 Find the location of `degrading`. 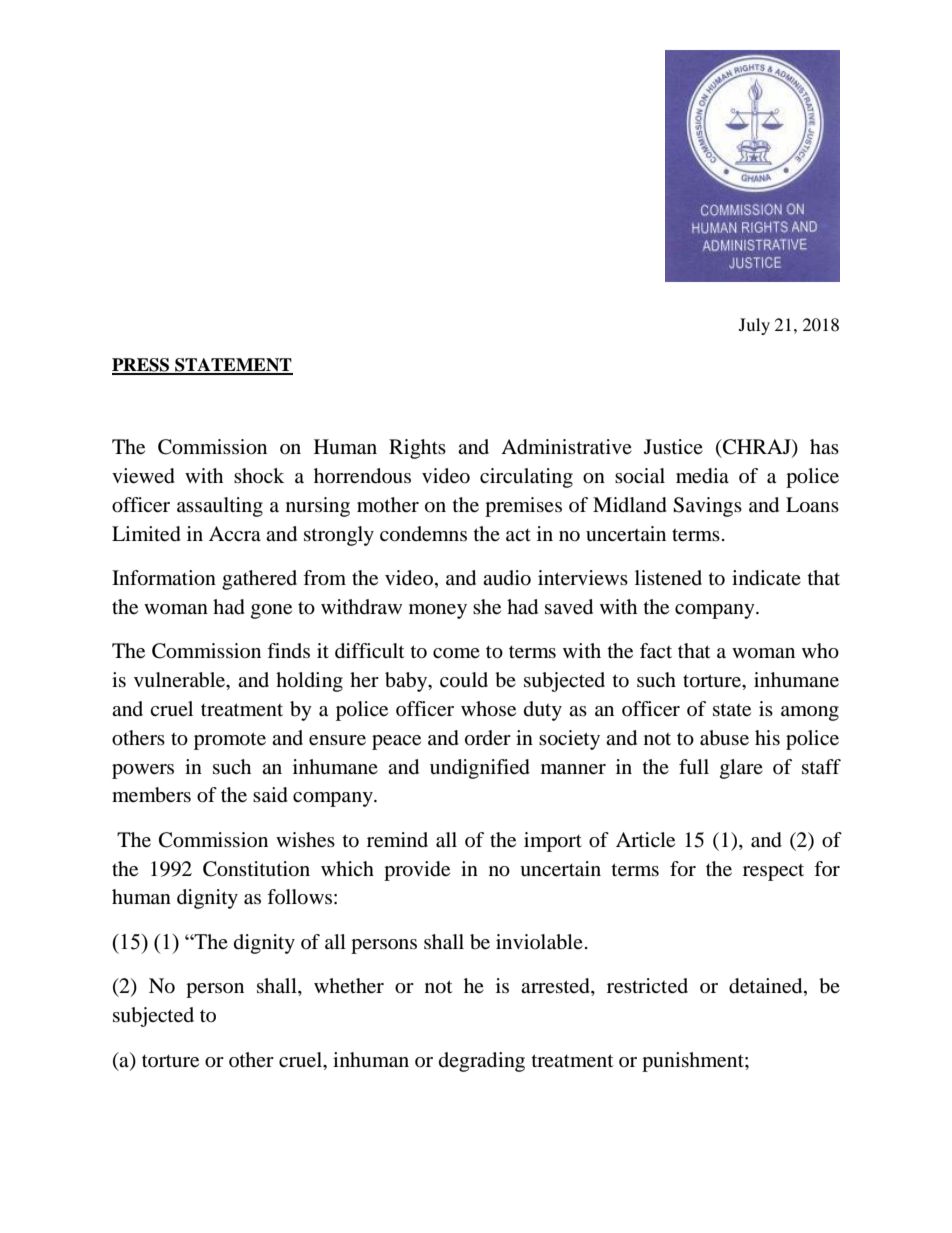

degrading is located at coordinates (482, 1062).
